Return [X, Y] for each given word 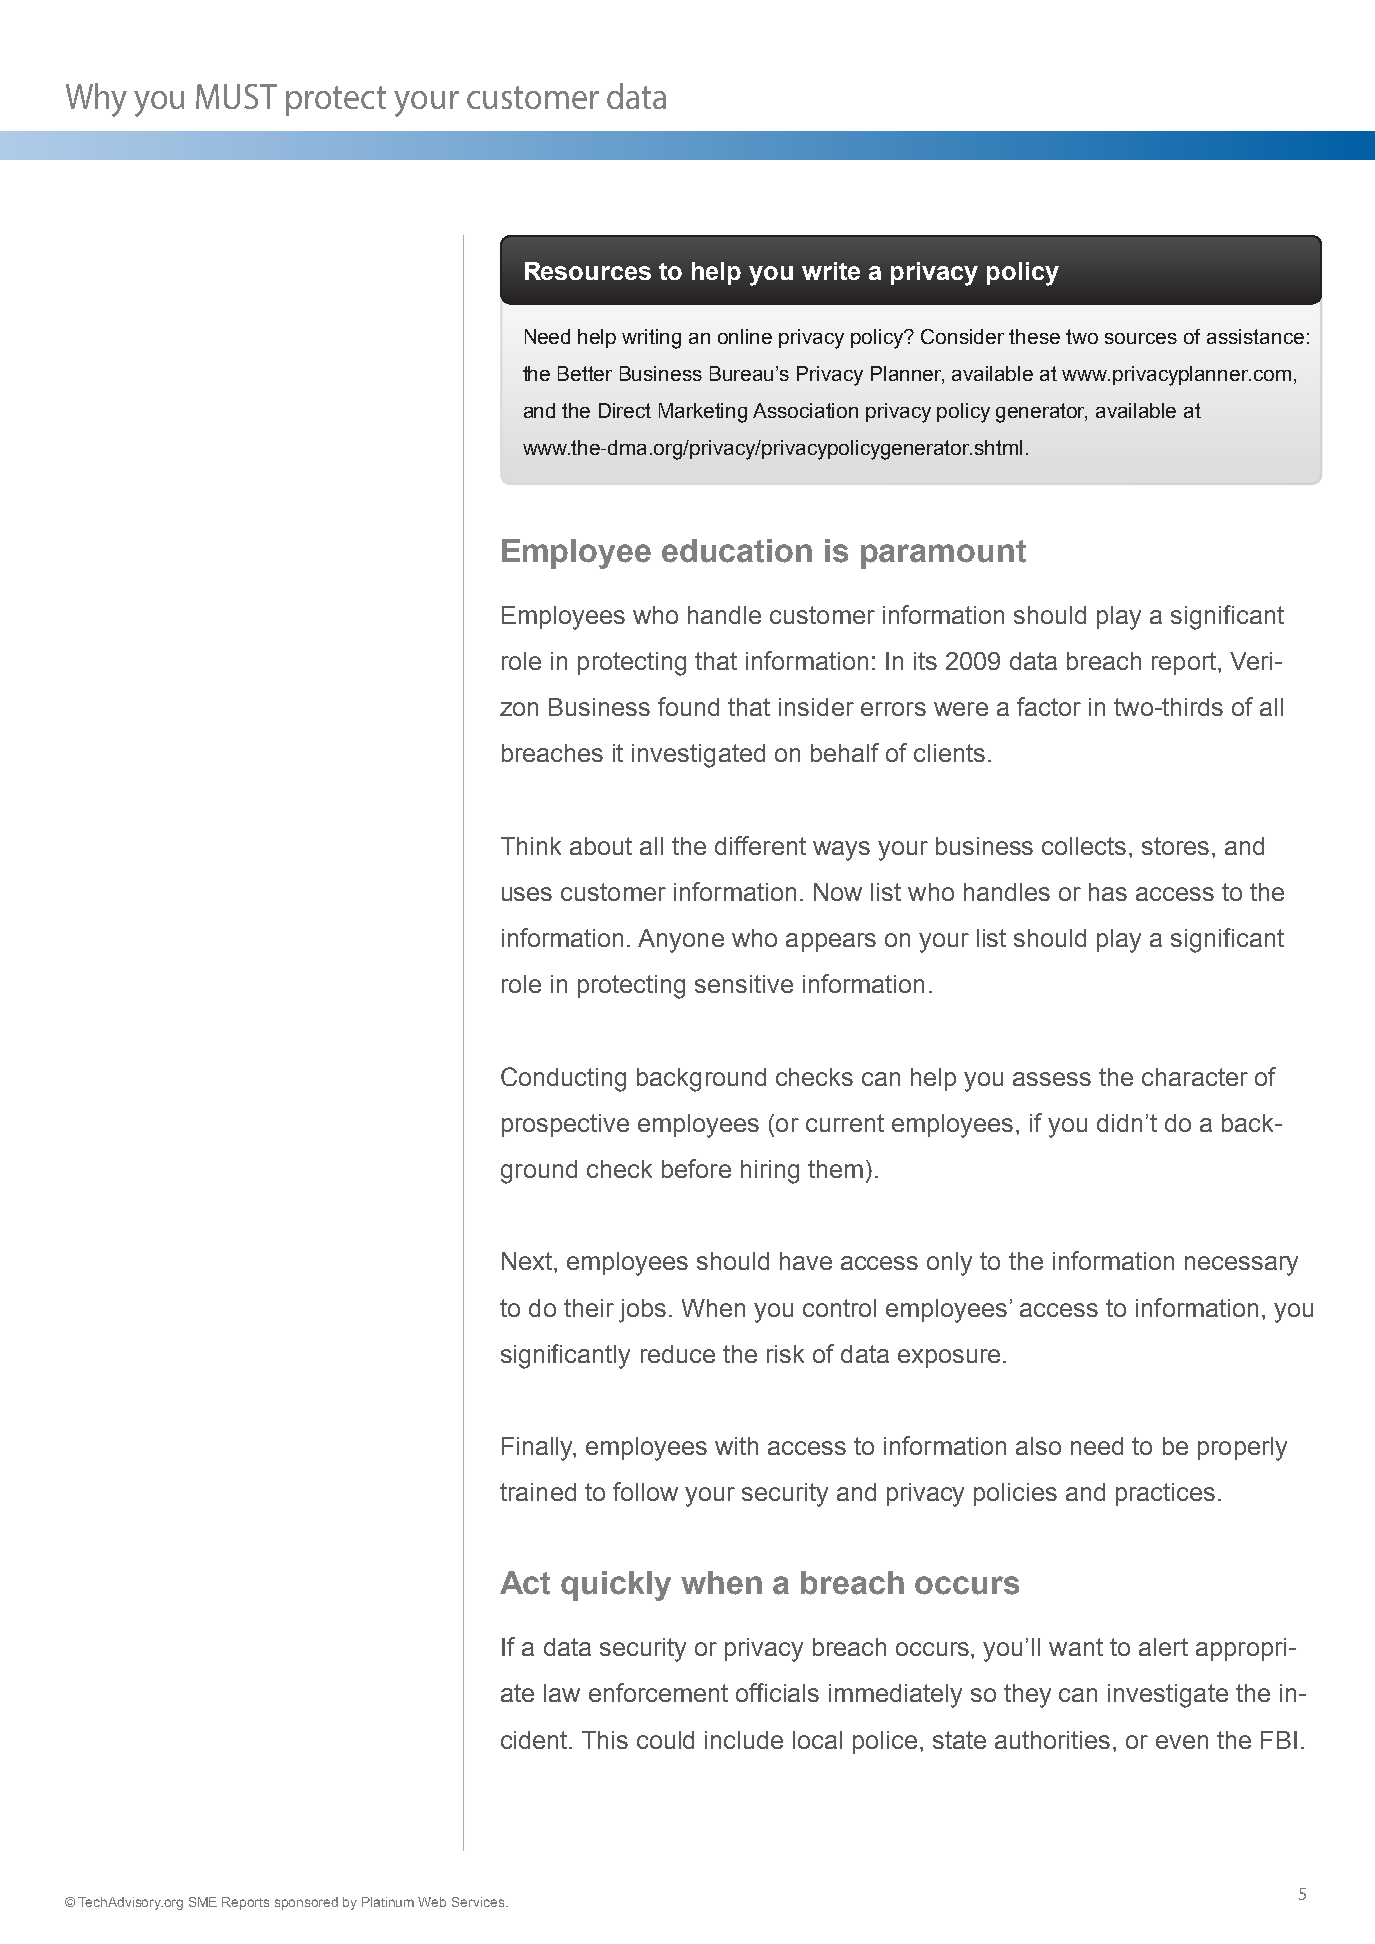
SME [203, 1902]
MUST [236, 96]
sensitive [744, 984]
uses [527, 894]
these [1034, 336]
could [665, 1740]
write [831, 271]
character [1195, 1077]
